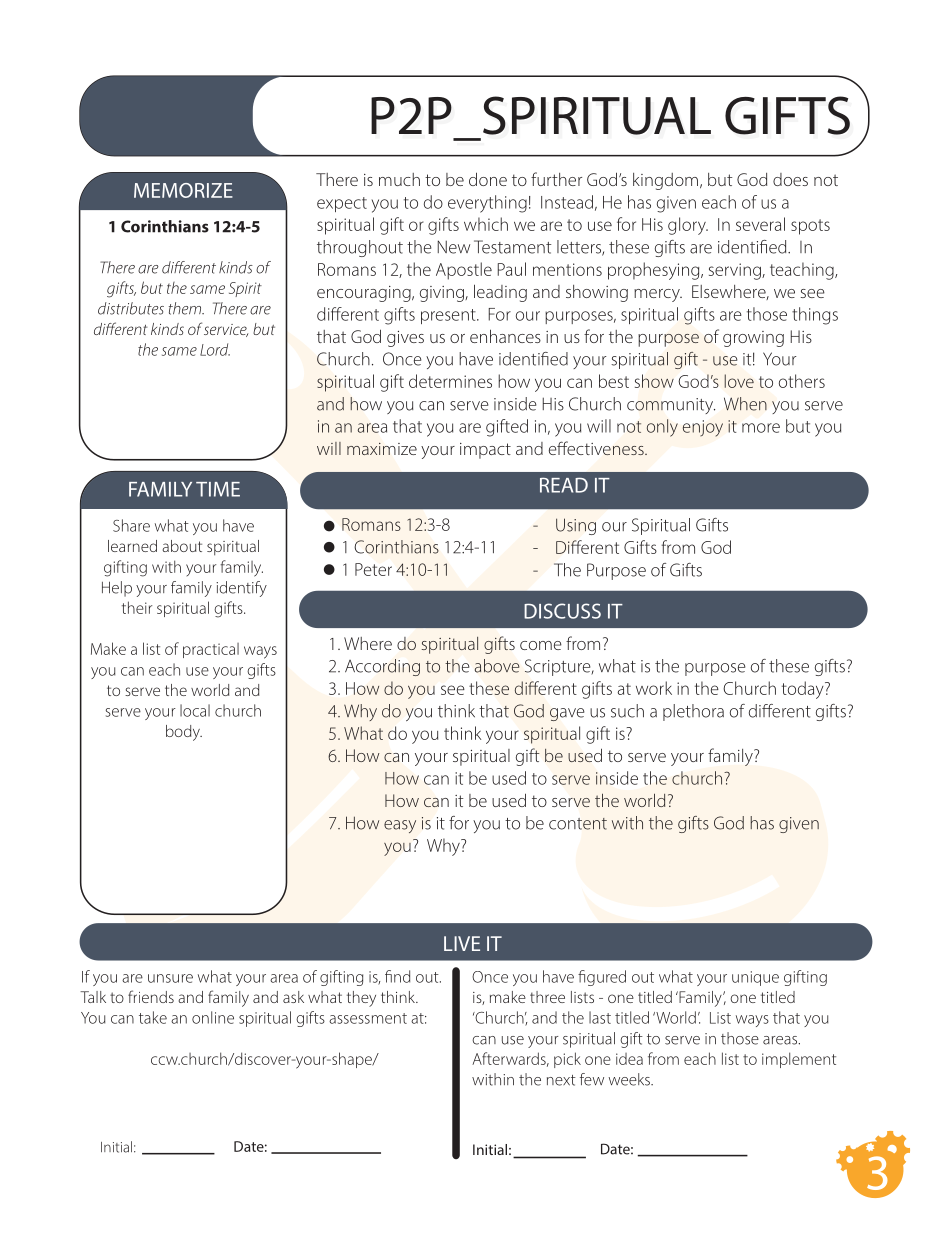  Describe the element at coordinates (215, 349) in the screenshot. I see `Lord` at that location.
